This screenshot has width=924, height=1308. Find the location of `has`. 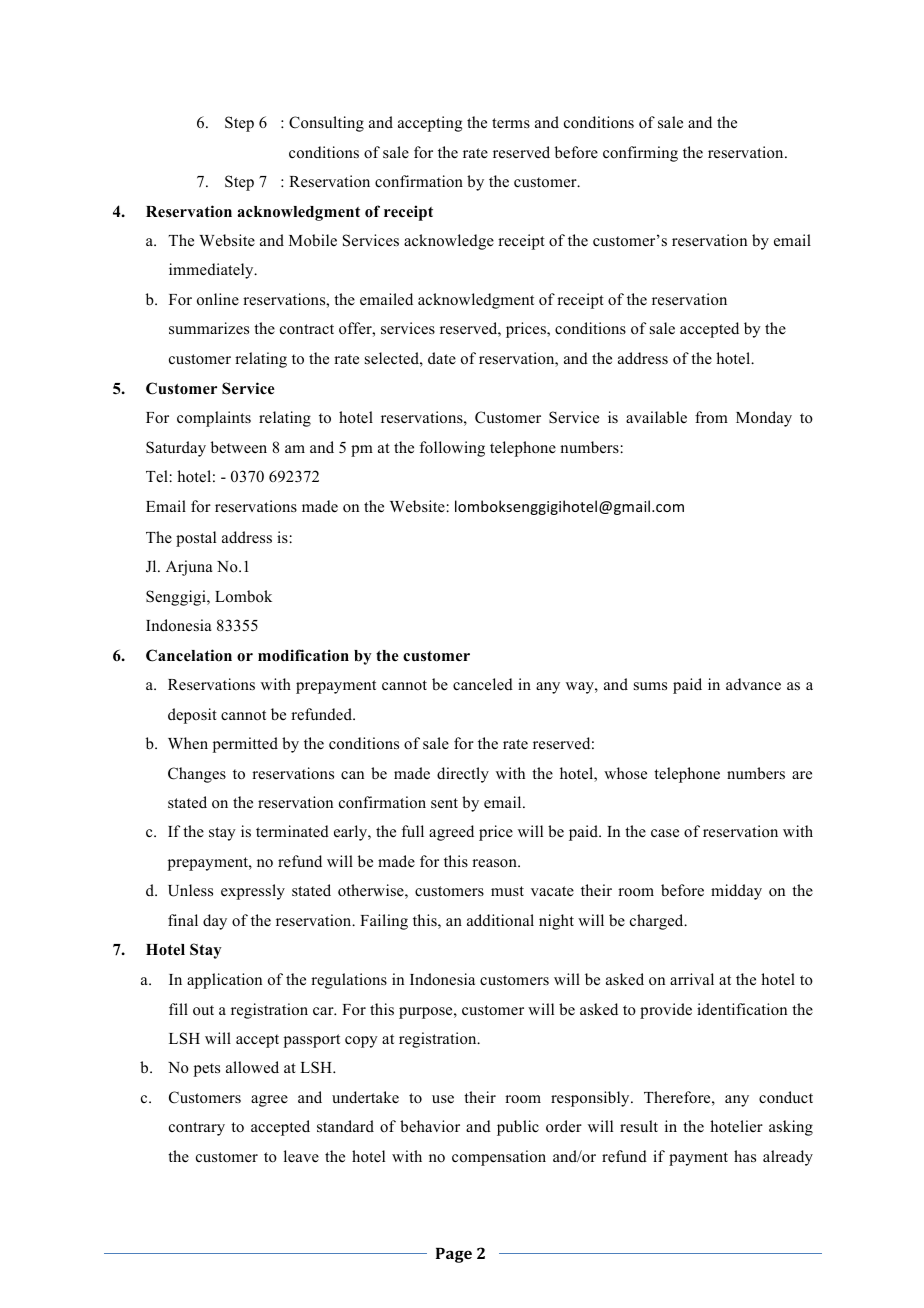

has is located at coordinates (745, 1156).
